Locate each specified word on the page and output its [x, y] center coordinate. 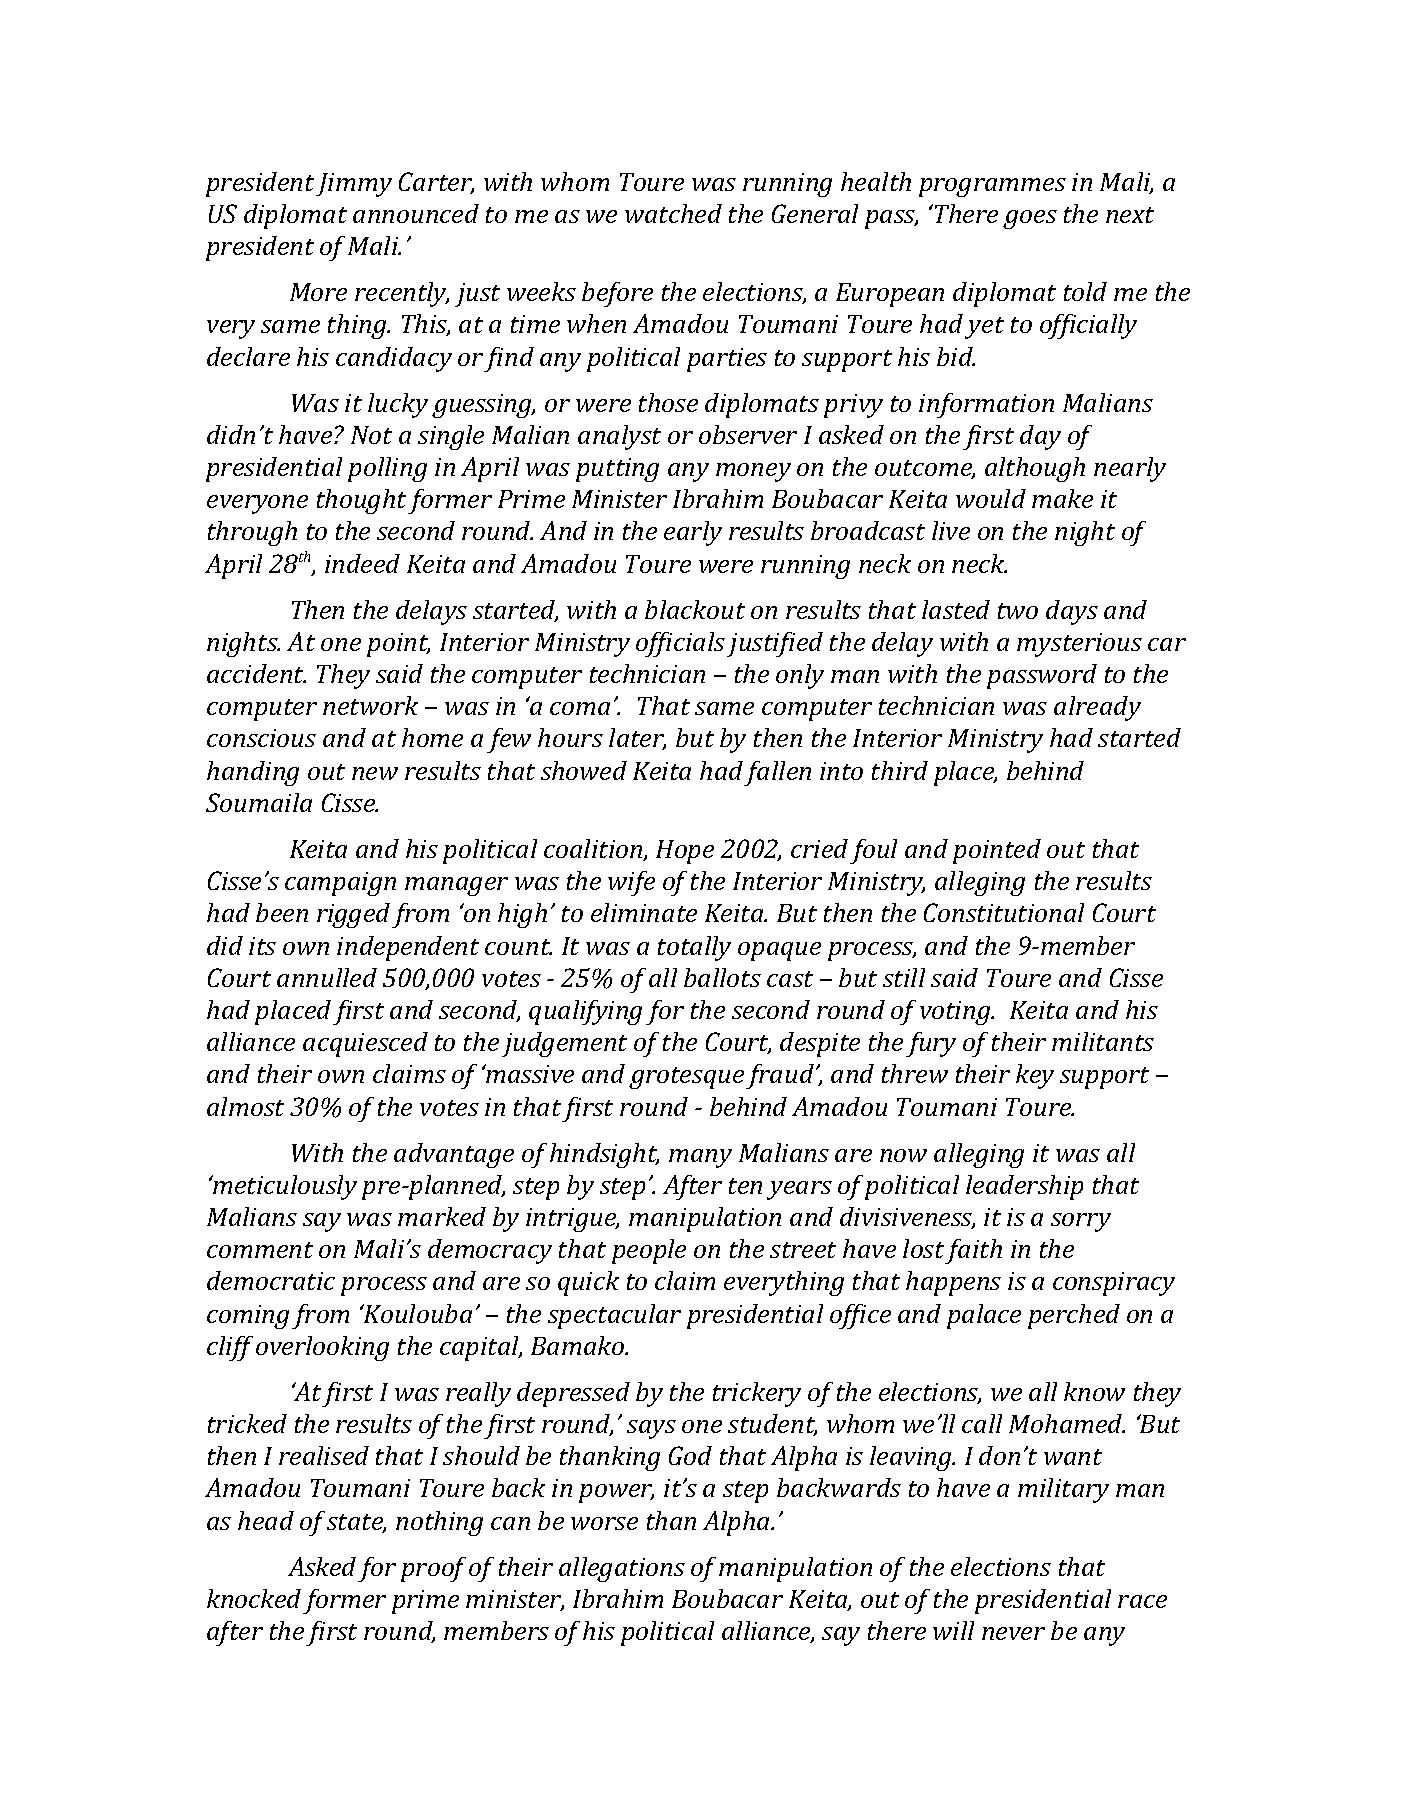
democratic [271, 1280]
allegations [622, 1569]
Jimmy [354, 185]
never [1013, 1633]
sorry [1081, 1222]
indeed [362, 563]
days [1072, 612]
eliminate [644, 912]
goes [1030, 219]
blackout [695, 609]
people [649, 1251]
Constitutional [1004, 912]
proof [433, 1569]
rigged [353, 915]
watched [673, 213]
